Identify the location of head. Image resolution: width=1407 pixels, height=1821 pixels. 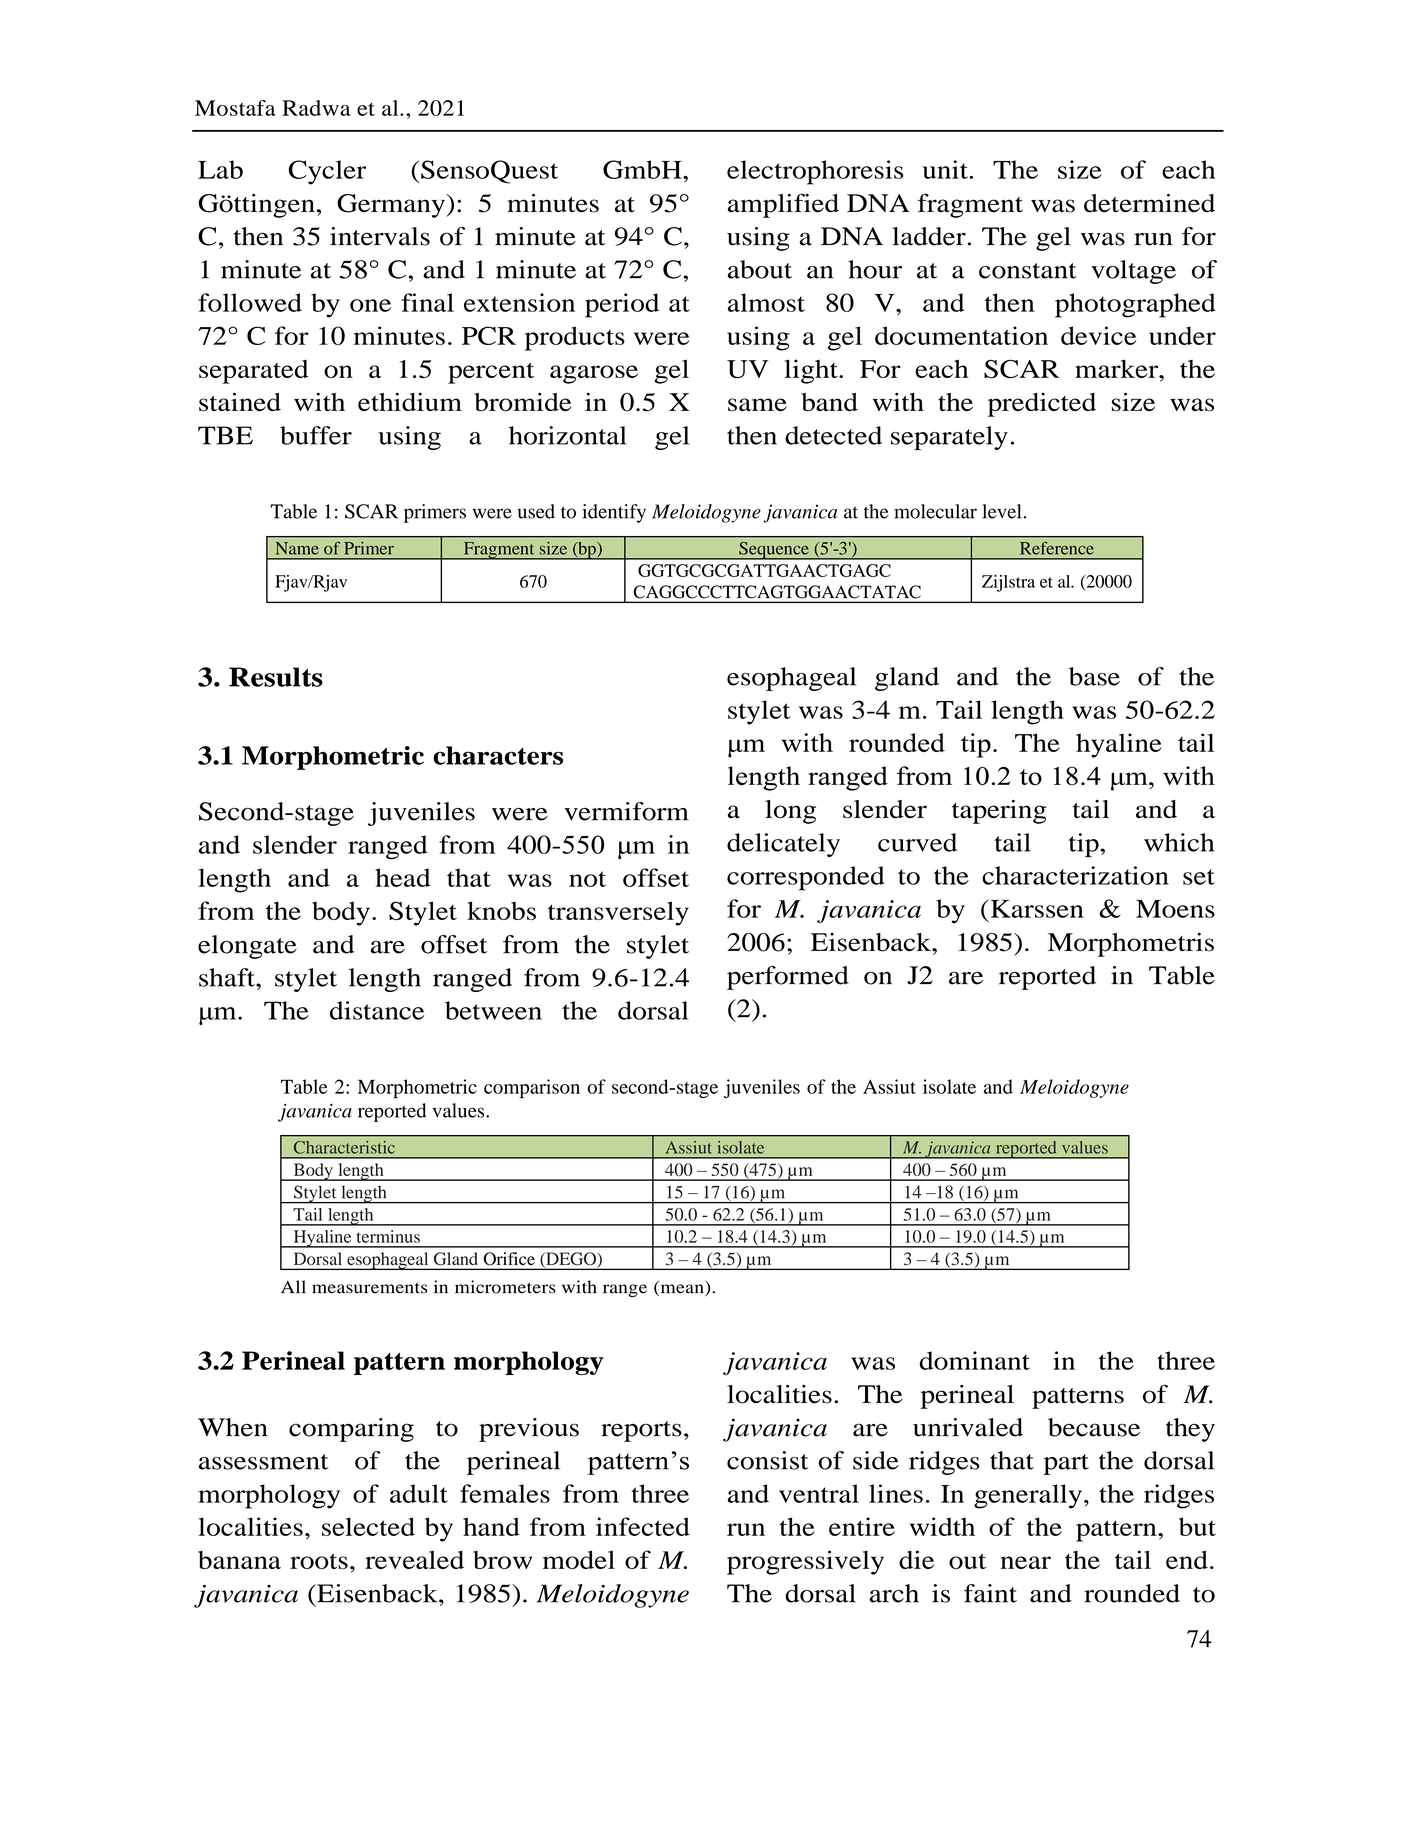
(403, 877).
